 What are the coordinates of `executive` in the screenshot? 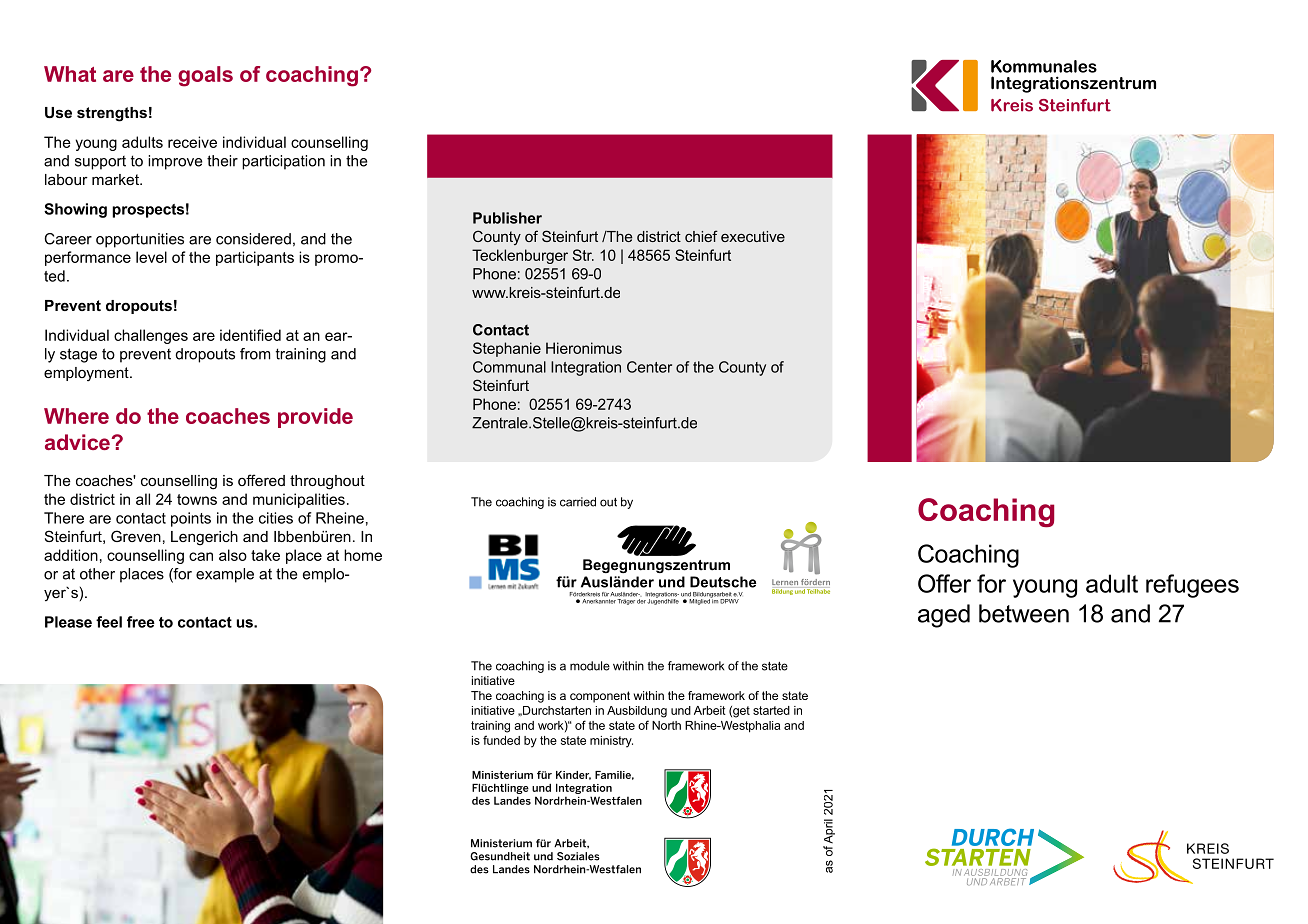 It's located at (753, 236).
